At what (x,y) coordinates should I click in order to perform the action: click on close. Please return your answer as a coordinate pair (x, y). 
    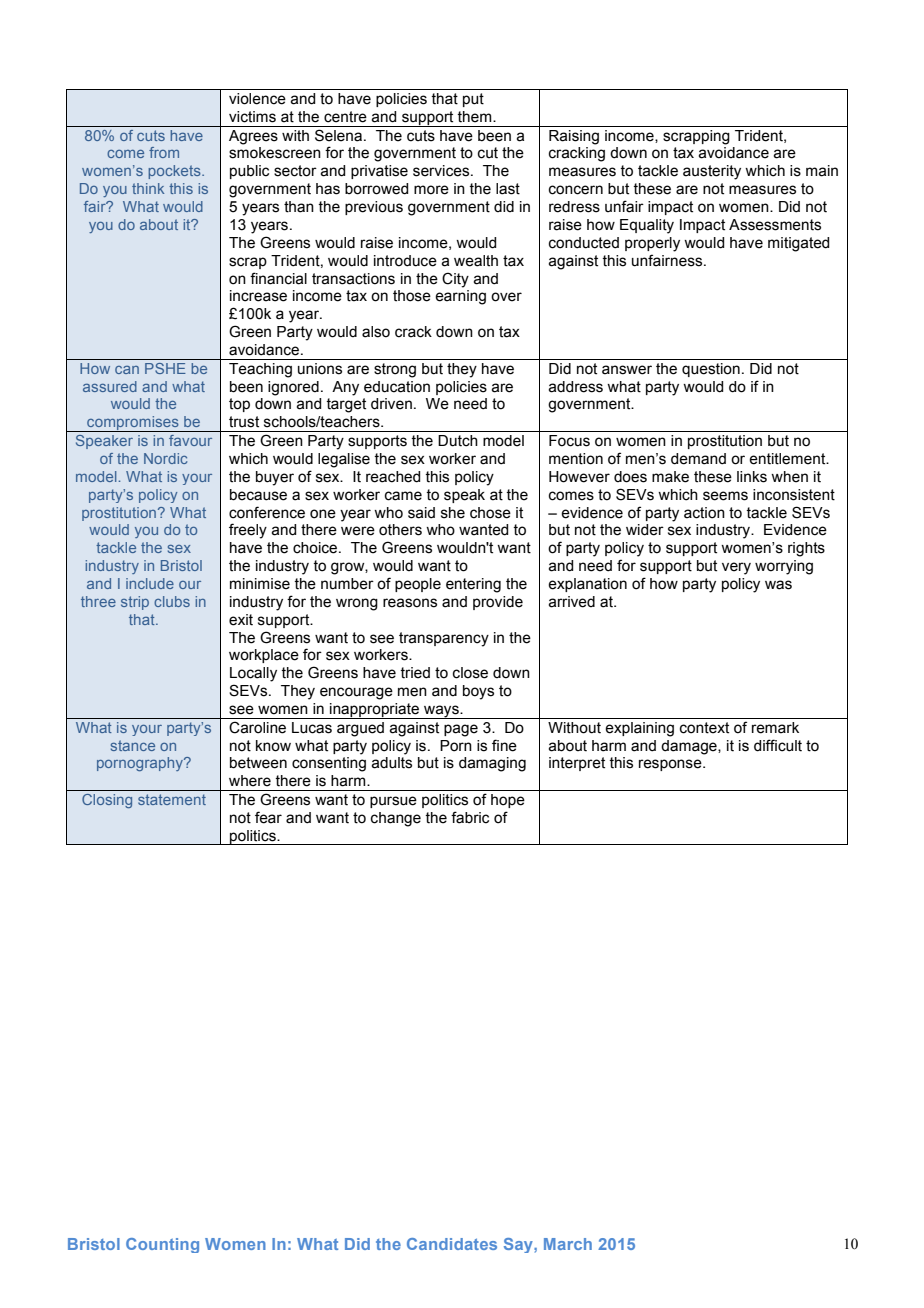
    Looking at the image, I should click on (470, 673).
